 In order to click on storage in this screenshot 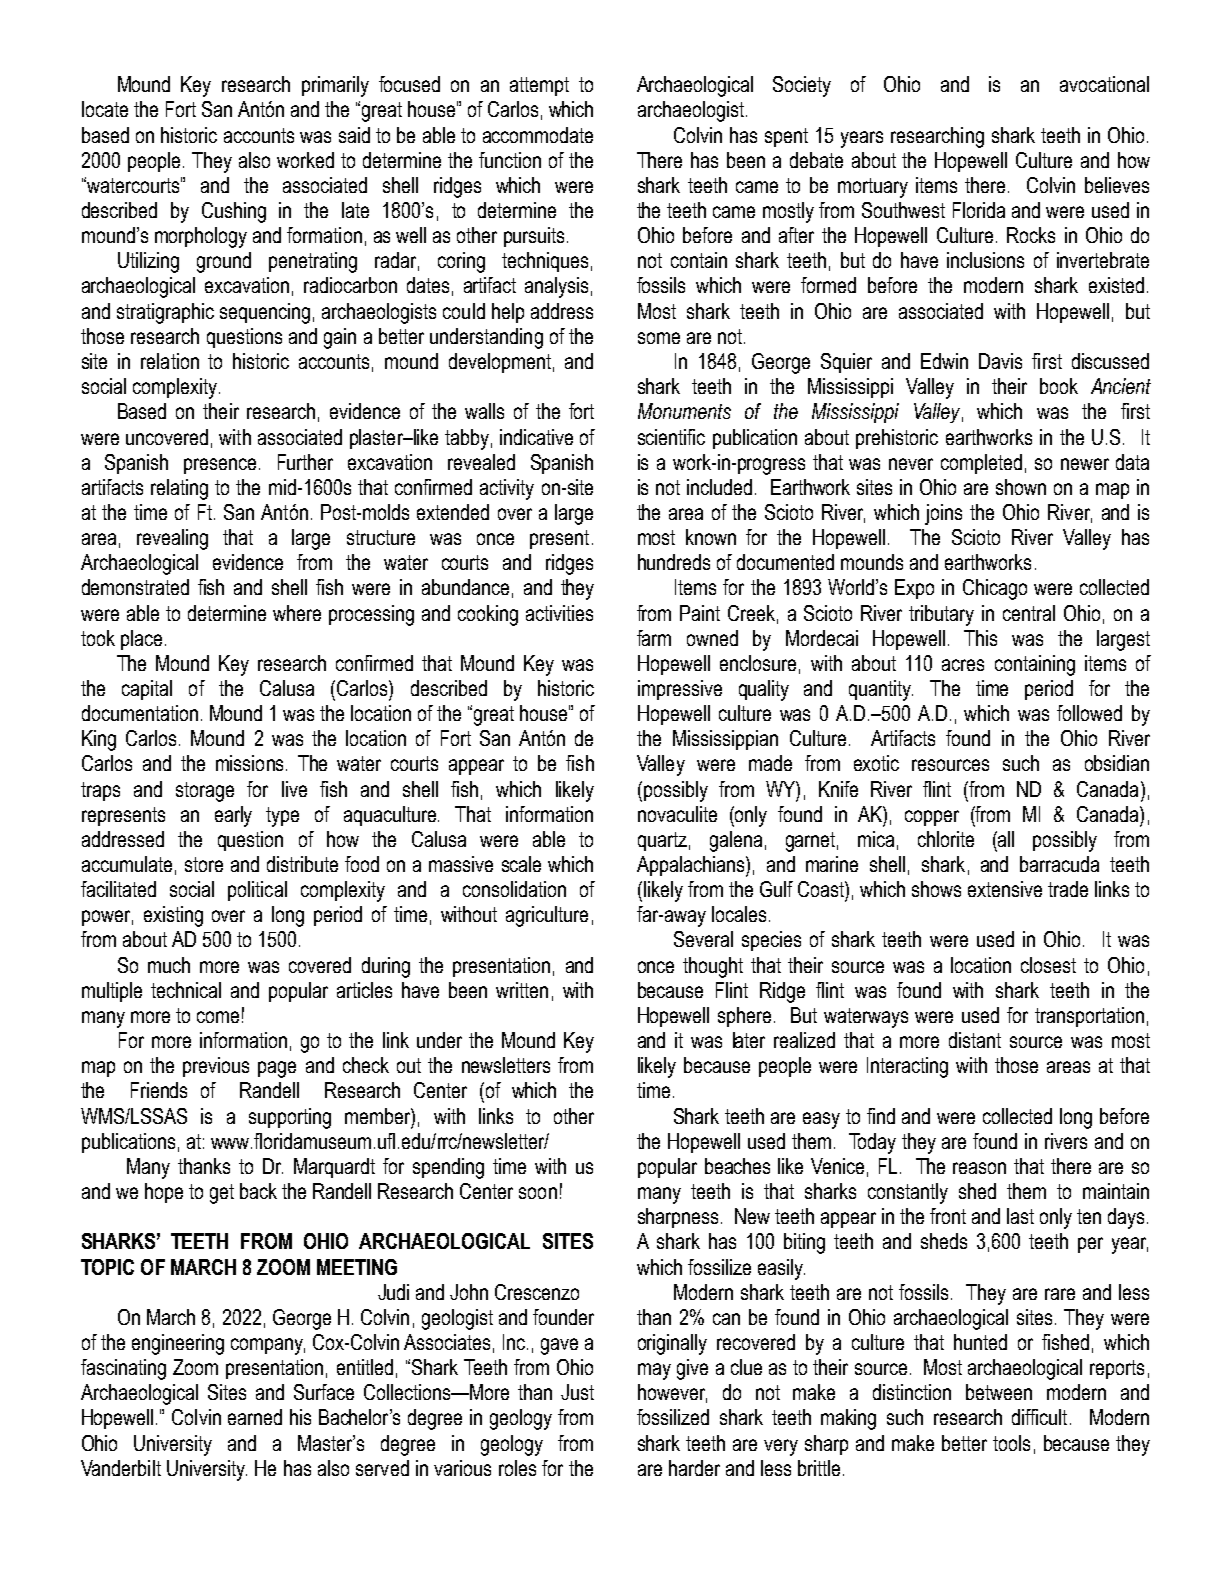, I will do `click(205, 792)`.
